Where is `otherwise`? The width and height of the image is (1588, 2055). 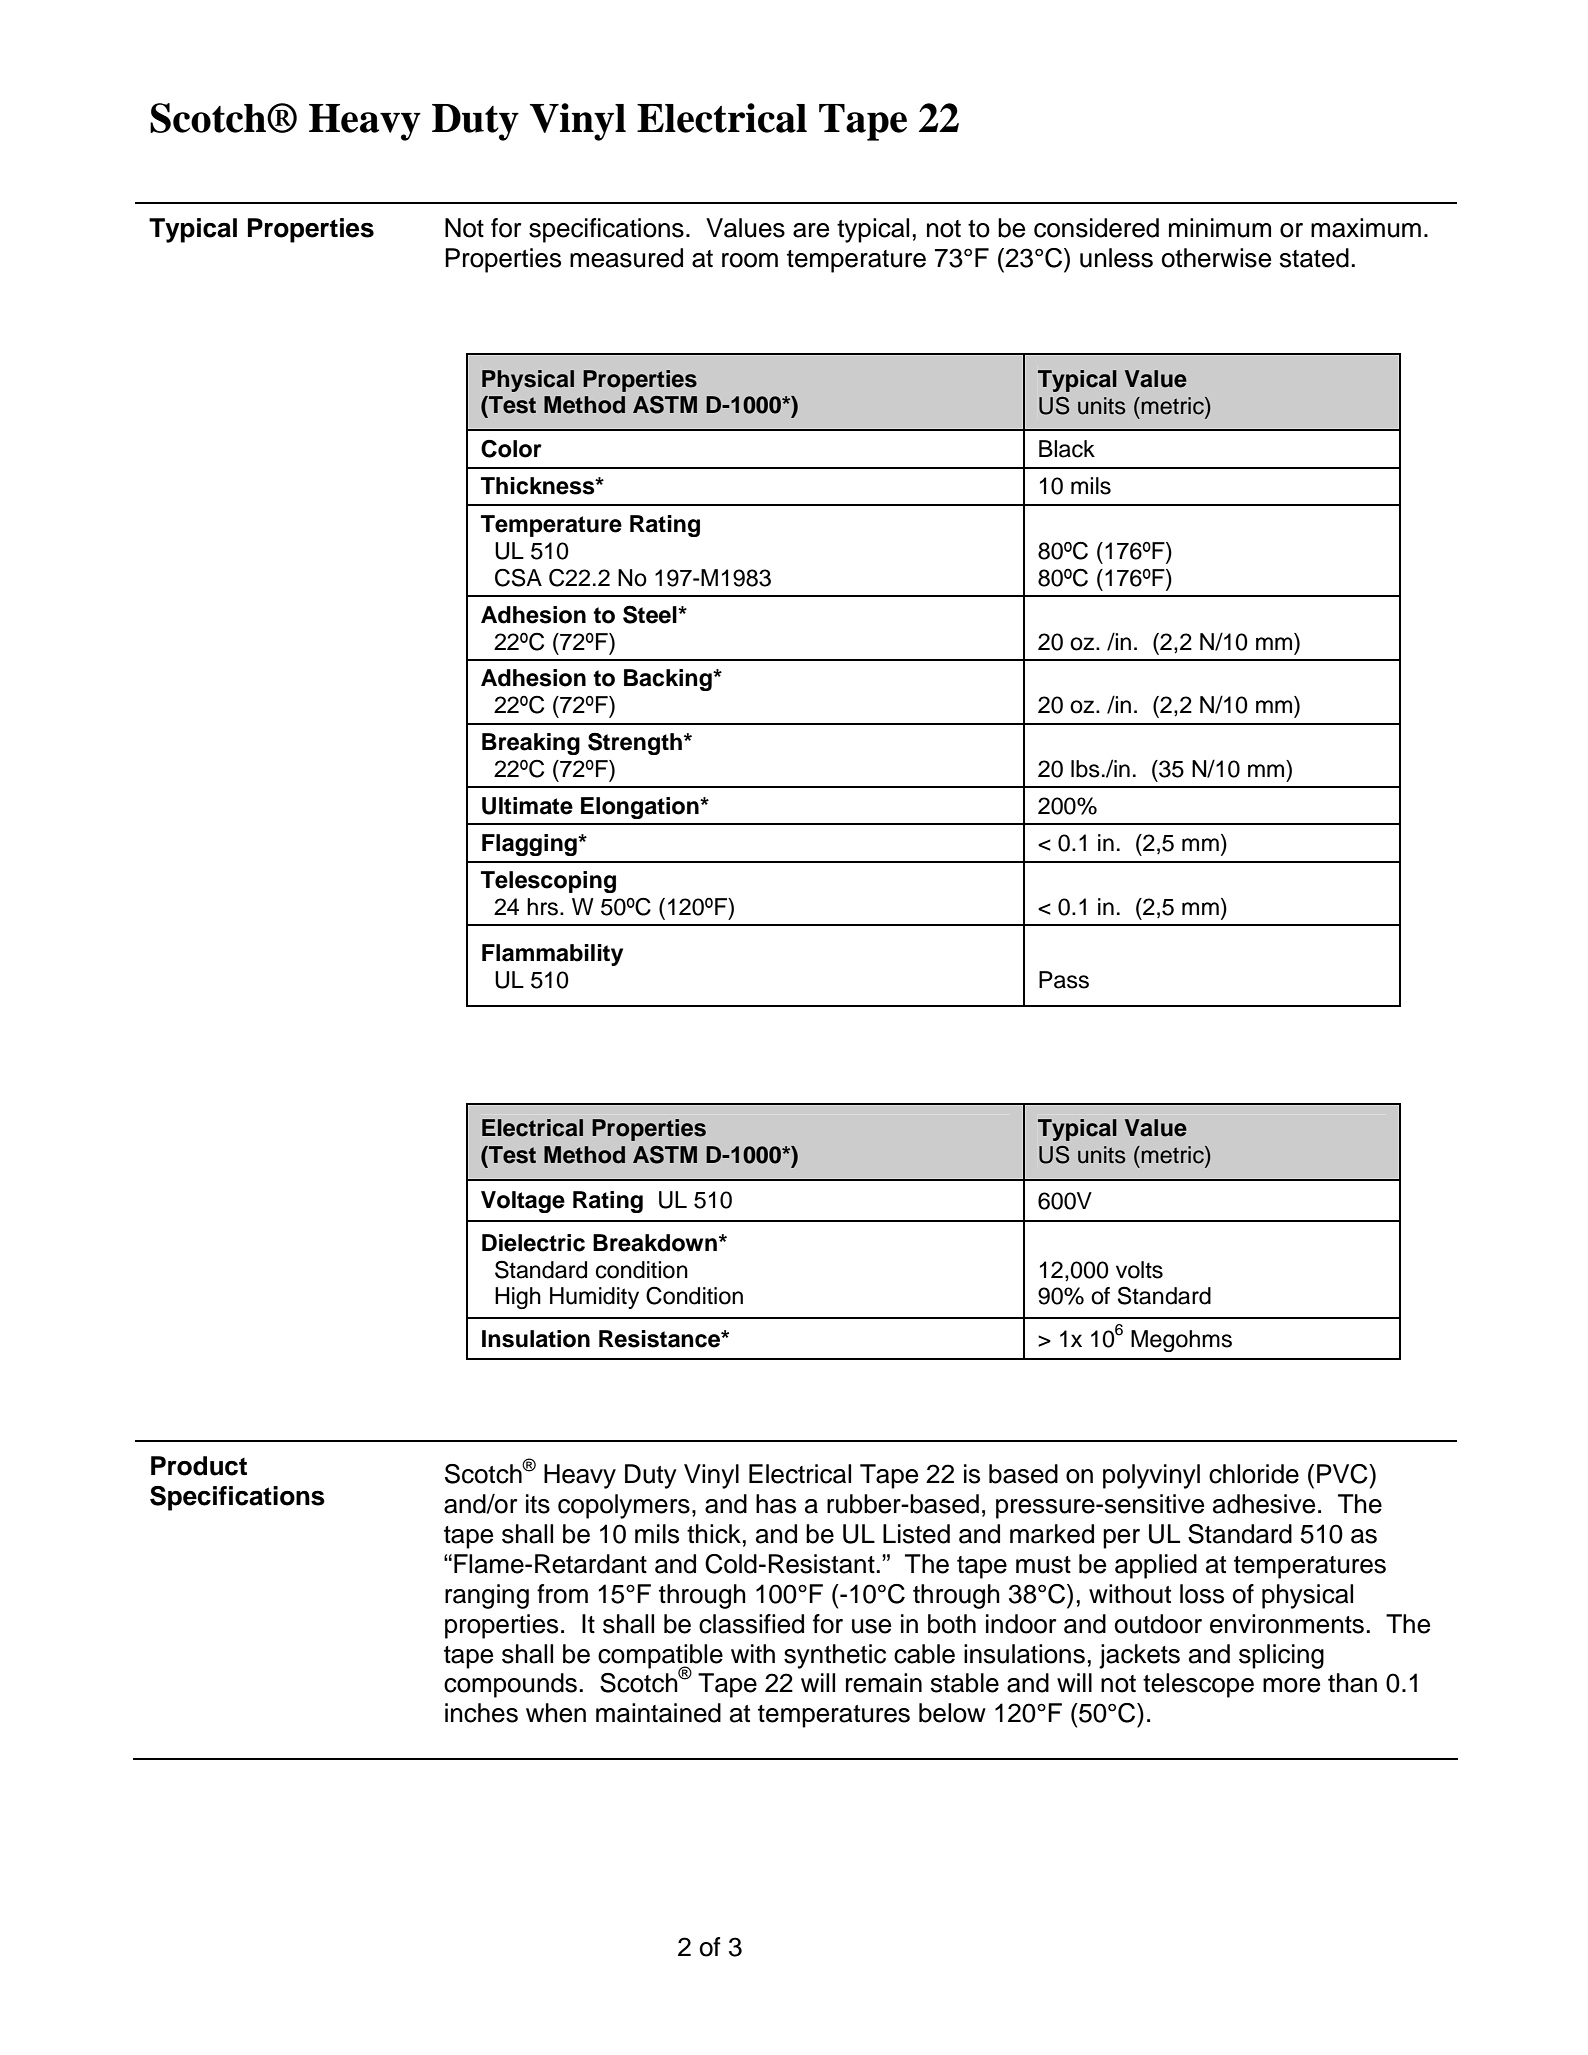
otherwise is located at coordinates (1216, 258).
